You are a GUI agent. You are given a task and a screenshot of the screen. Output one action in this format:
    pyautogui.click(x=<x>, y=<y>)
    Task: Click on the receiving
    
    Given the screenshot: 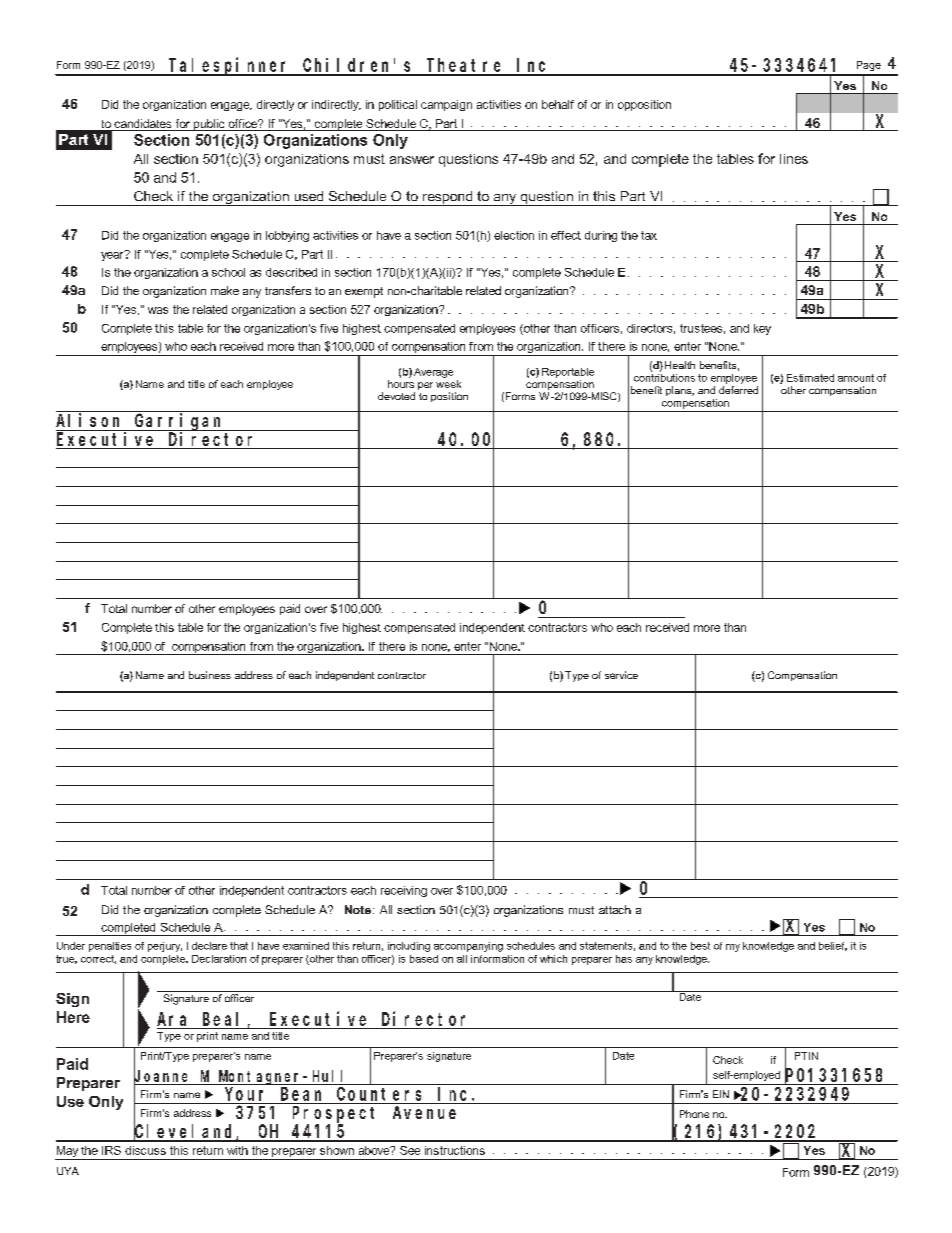 What is the action you would take?
    pyautogui.click(x=404, y=891)
